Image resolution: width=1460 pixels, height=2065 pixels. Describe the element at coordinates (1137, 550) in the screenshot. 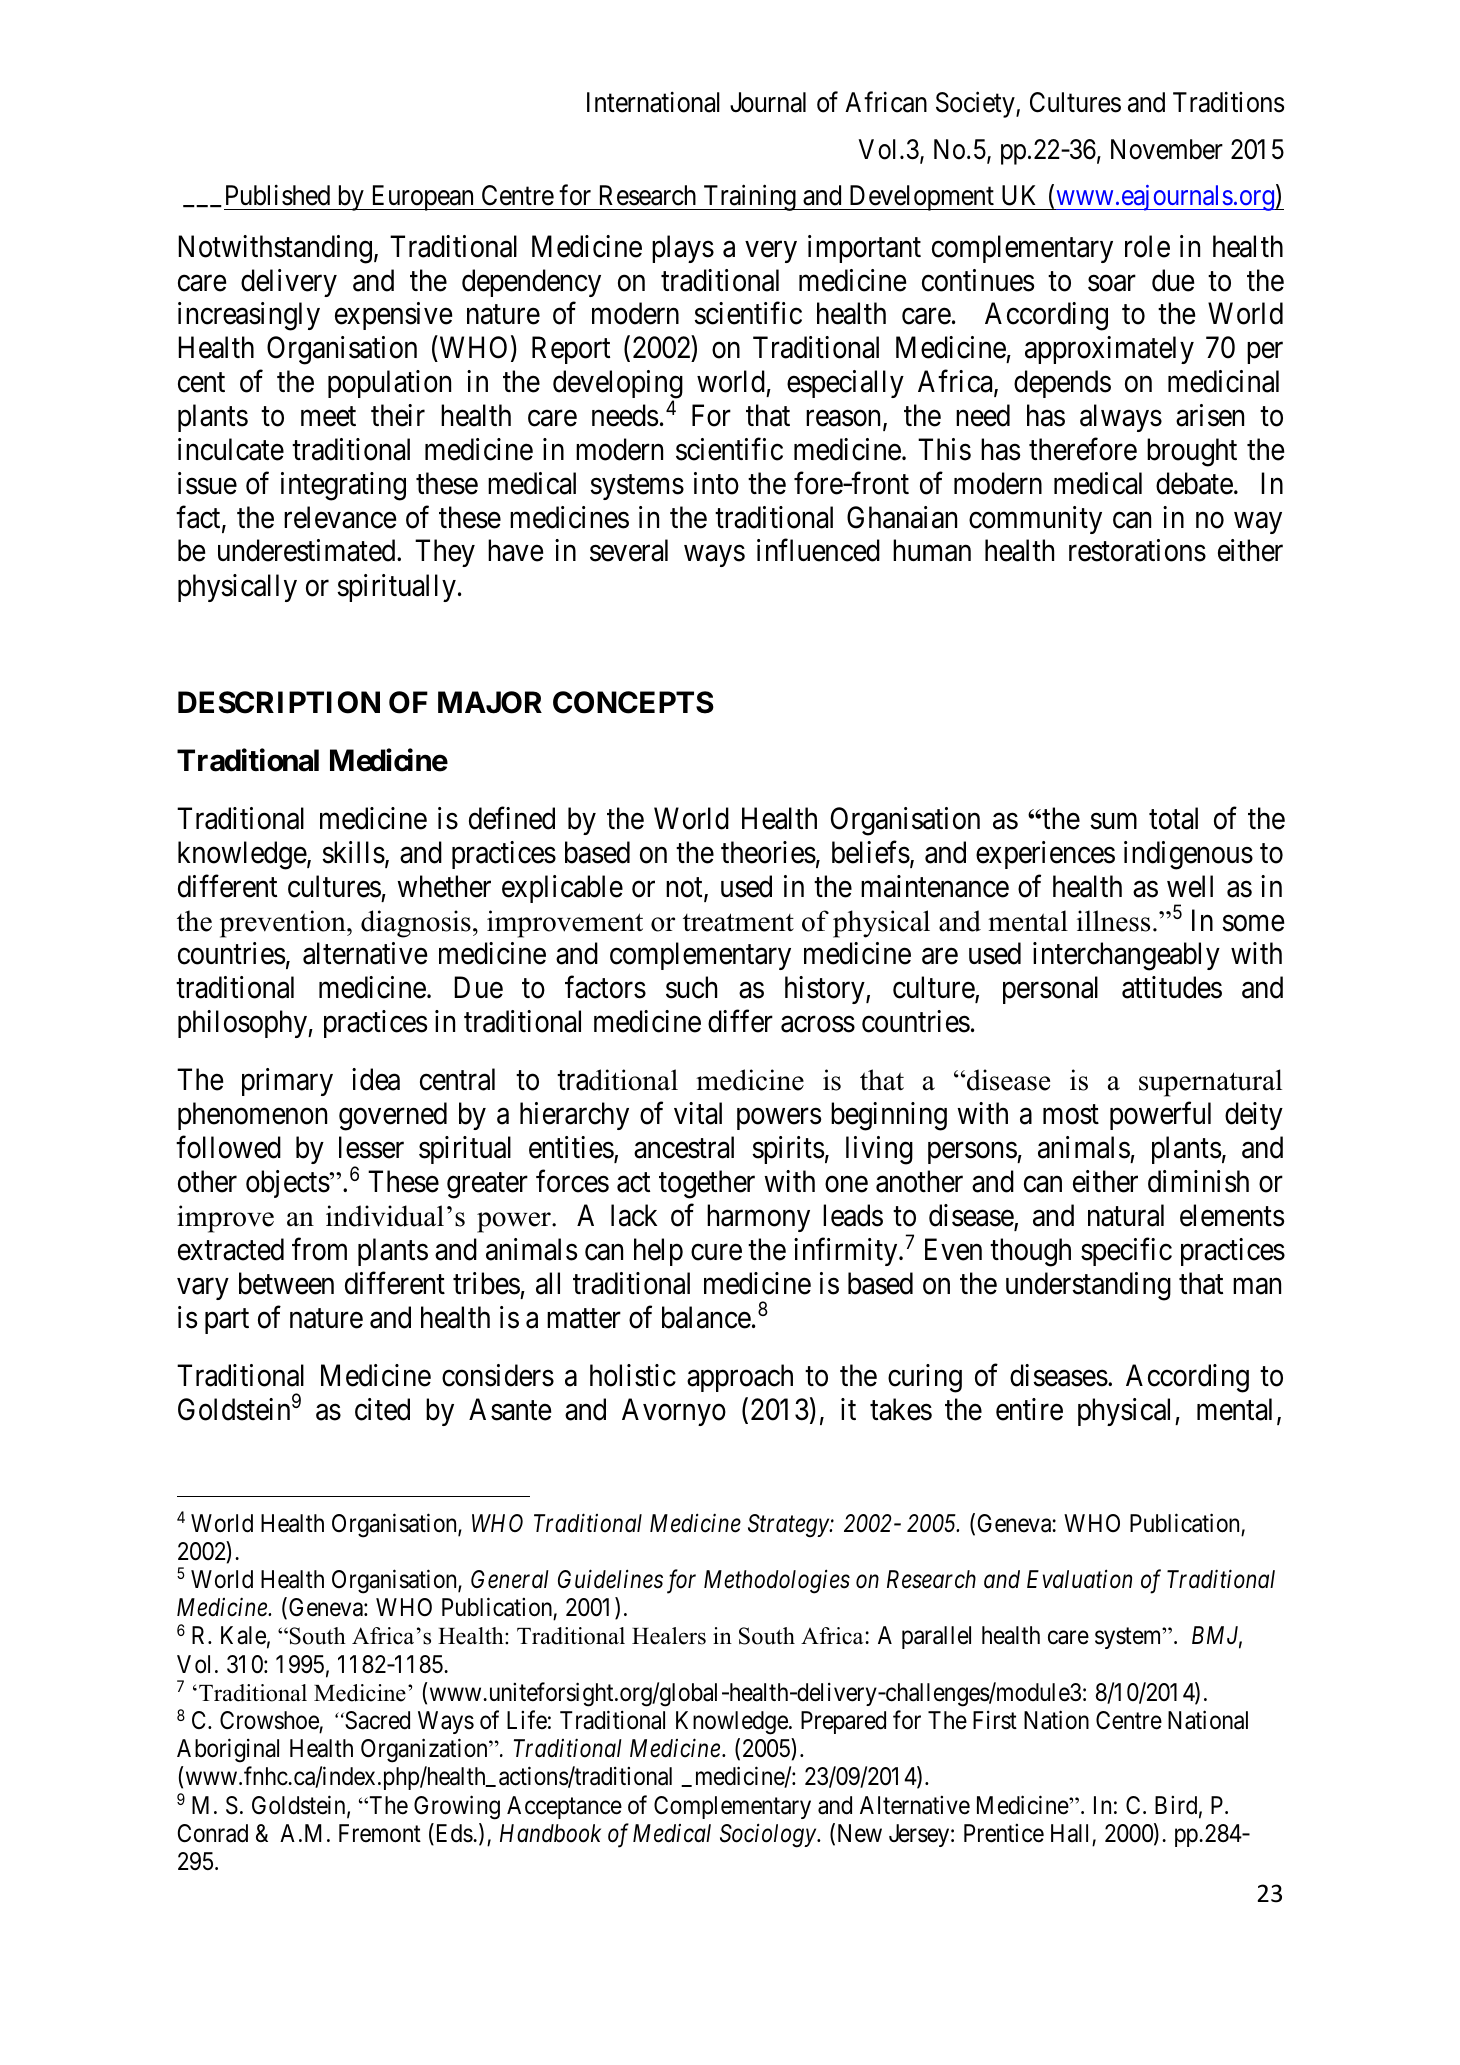

I see `restorations` at that location.
